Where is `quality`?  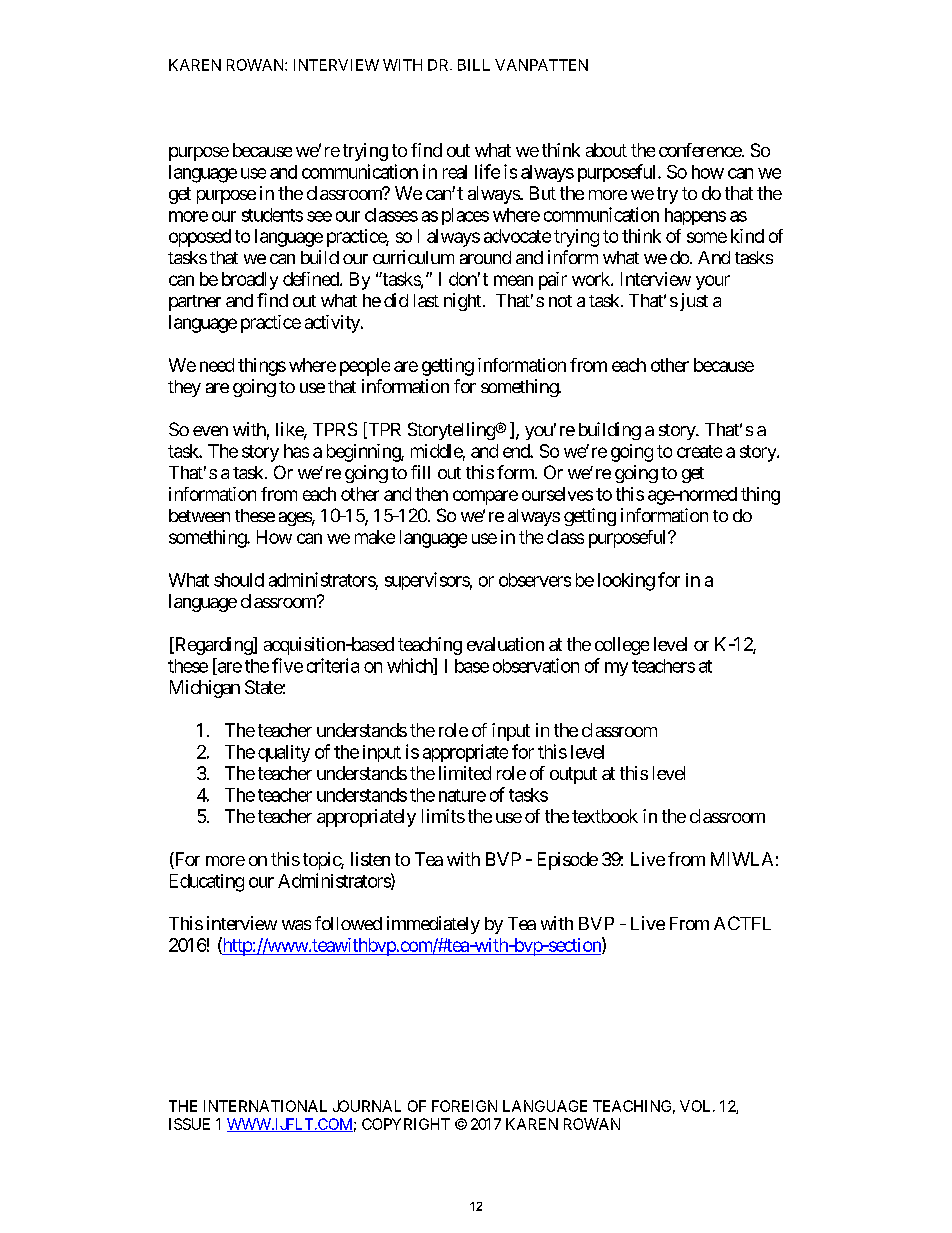 quality is located at coordinates (284, 753).
